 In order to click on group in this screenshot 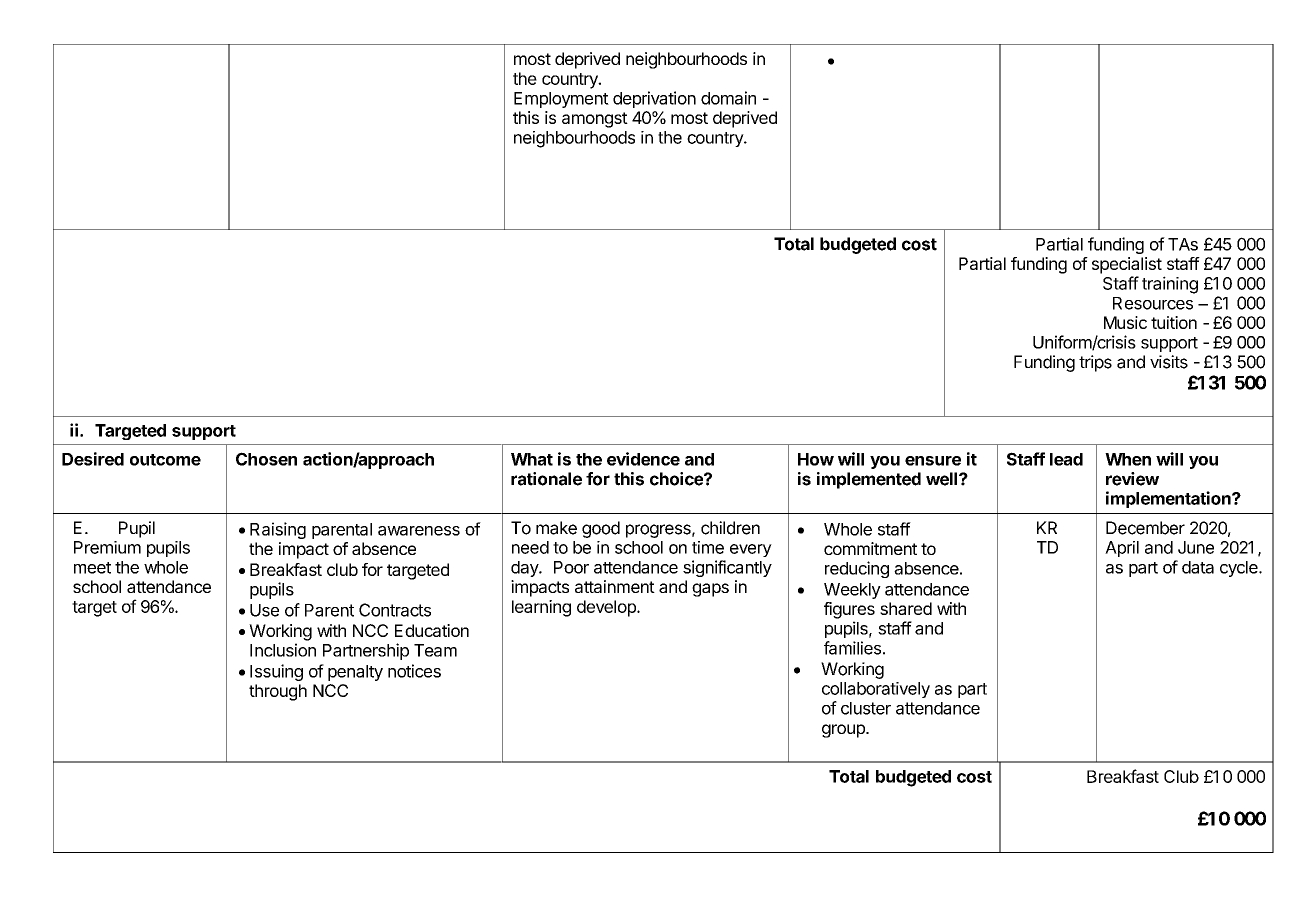, I will do `click(844, 731)`.
